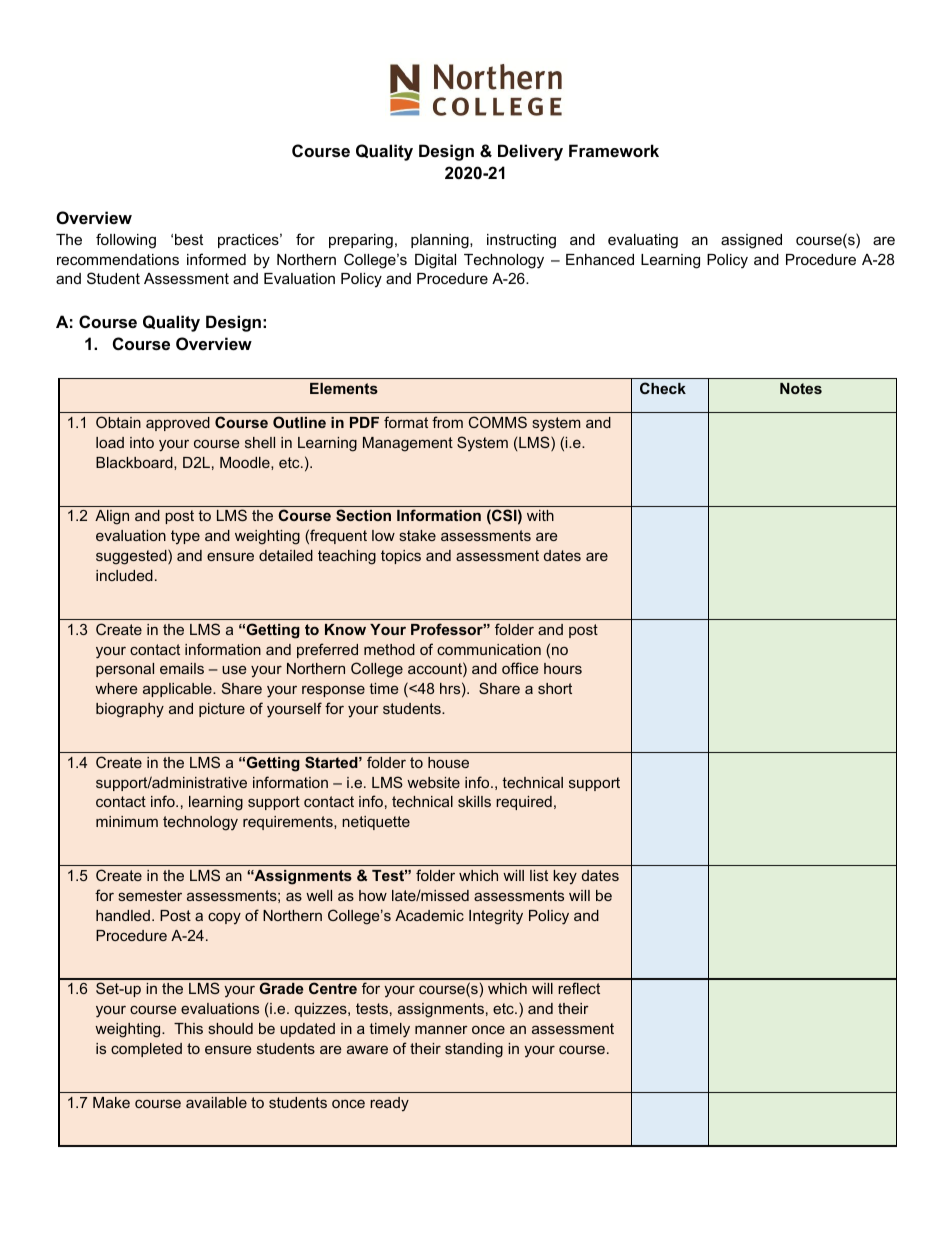  What do you see at coordinates (489, 649) in the document?
I see `communication` at bounding box center [489, 649].
